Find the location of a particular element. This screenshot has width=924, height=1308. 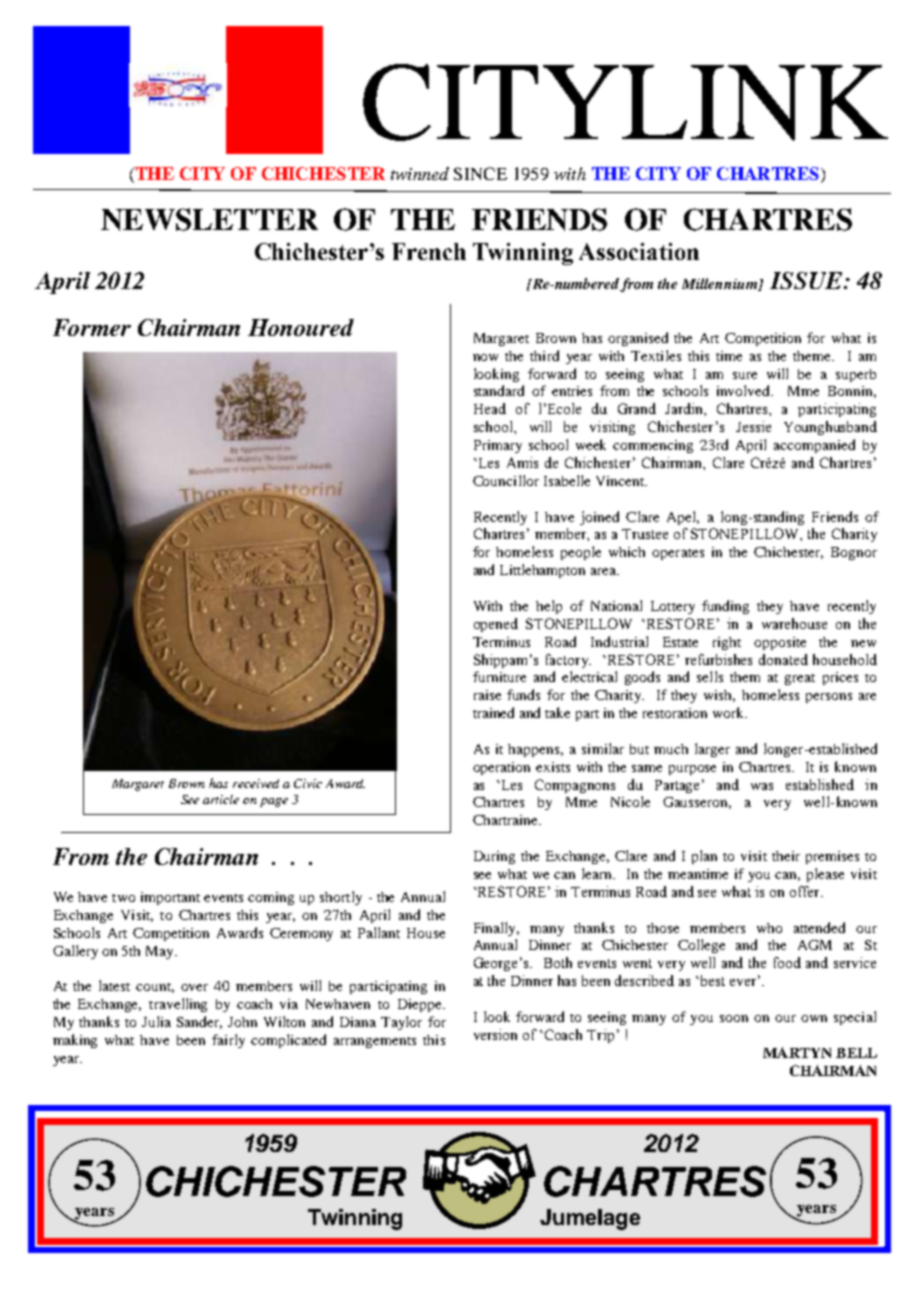

was is located at coordinates (762, 786).
